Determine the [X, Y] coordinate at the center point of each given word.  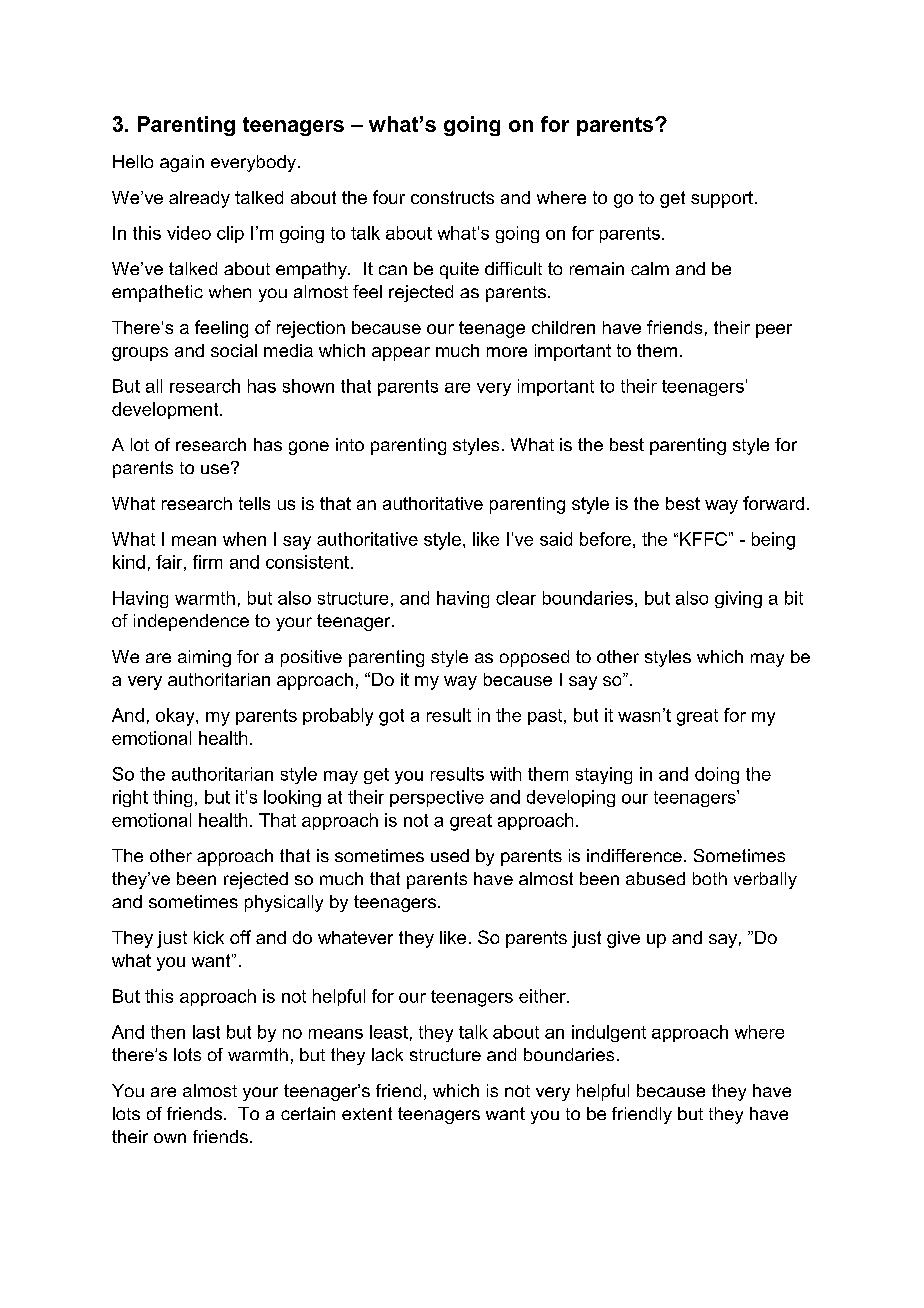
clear [516, 598]
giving [738, 599]
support [722, 199]
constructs [452, 197]
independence [191, 622]
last [206, 1032]
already [199, 199]
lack [387, 1054]
